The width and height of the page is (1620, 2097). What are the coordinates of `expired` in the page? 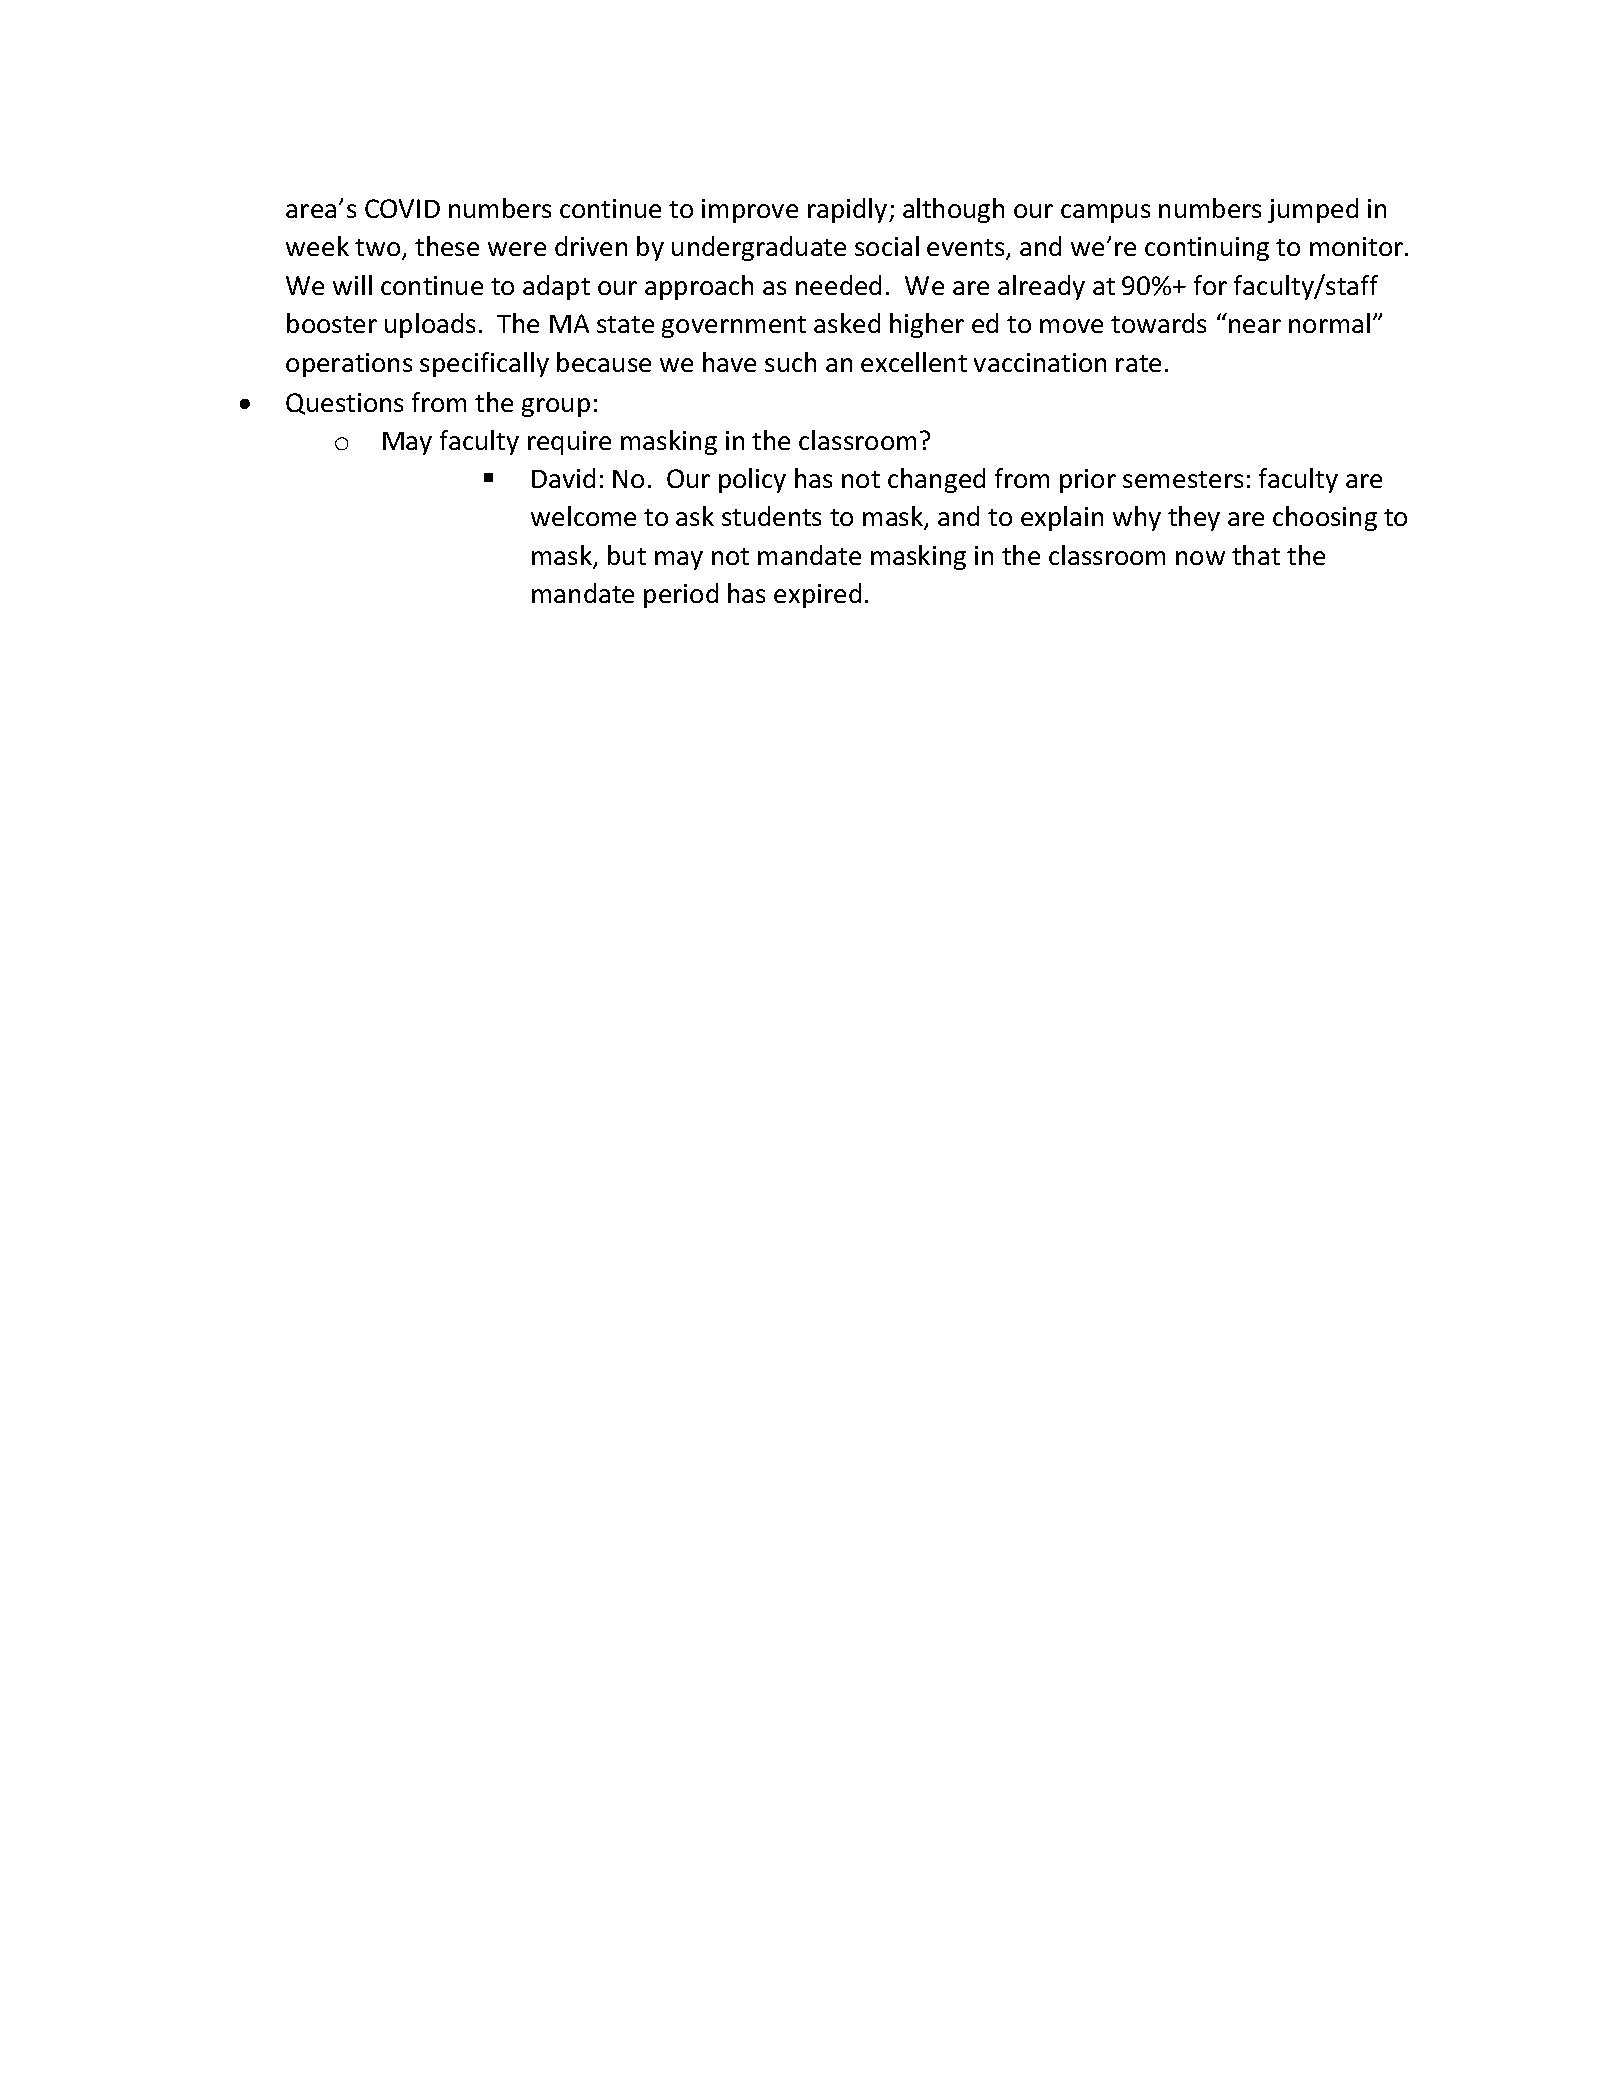 It's located at (817, 595).
